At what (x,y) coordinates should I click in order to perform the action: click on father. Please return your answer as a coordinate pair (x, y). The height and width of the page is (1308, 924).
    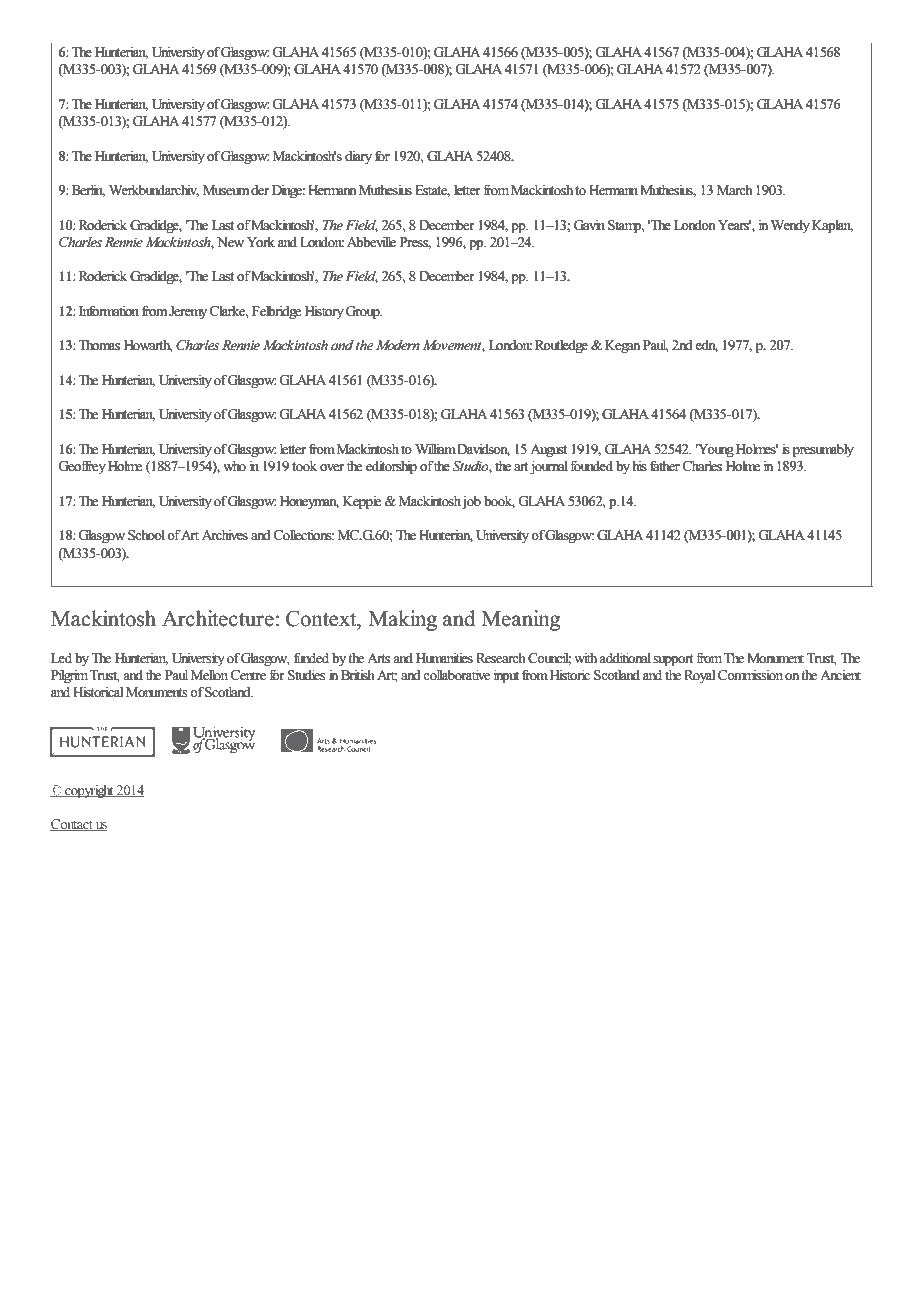
    Looking at the image, I should click on (665, 465).
